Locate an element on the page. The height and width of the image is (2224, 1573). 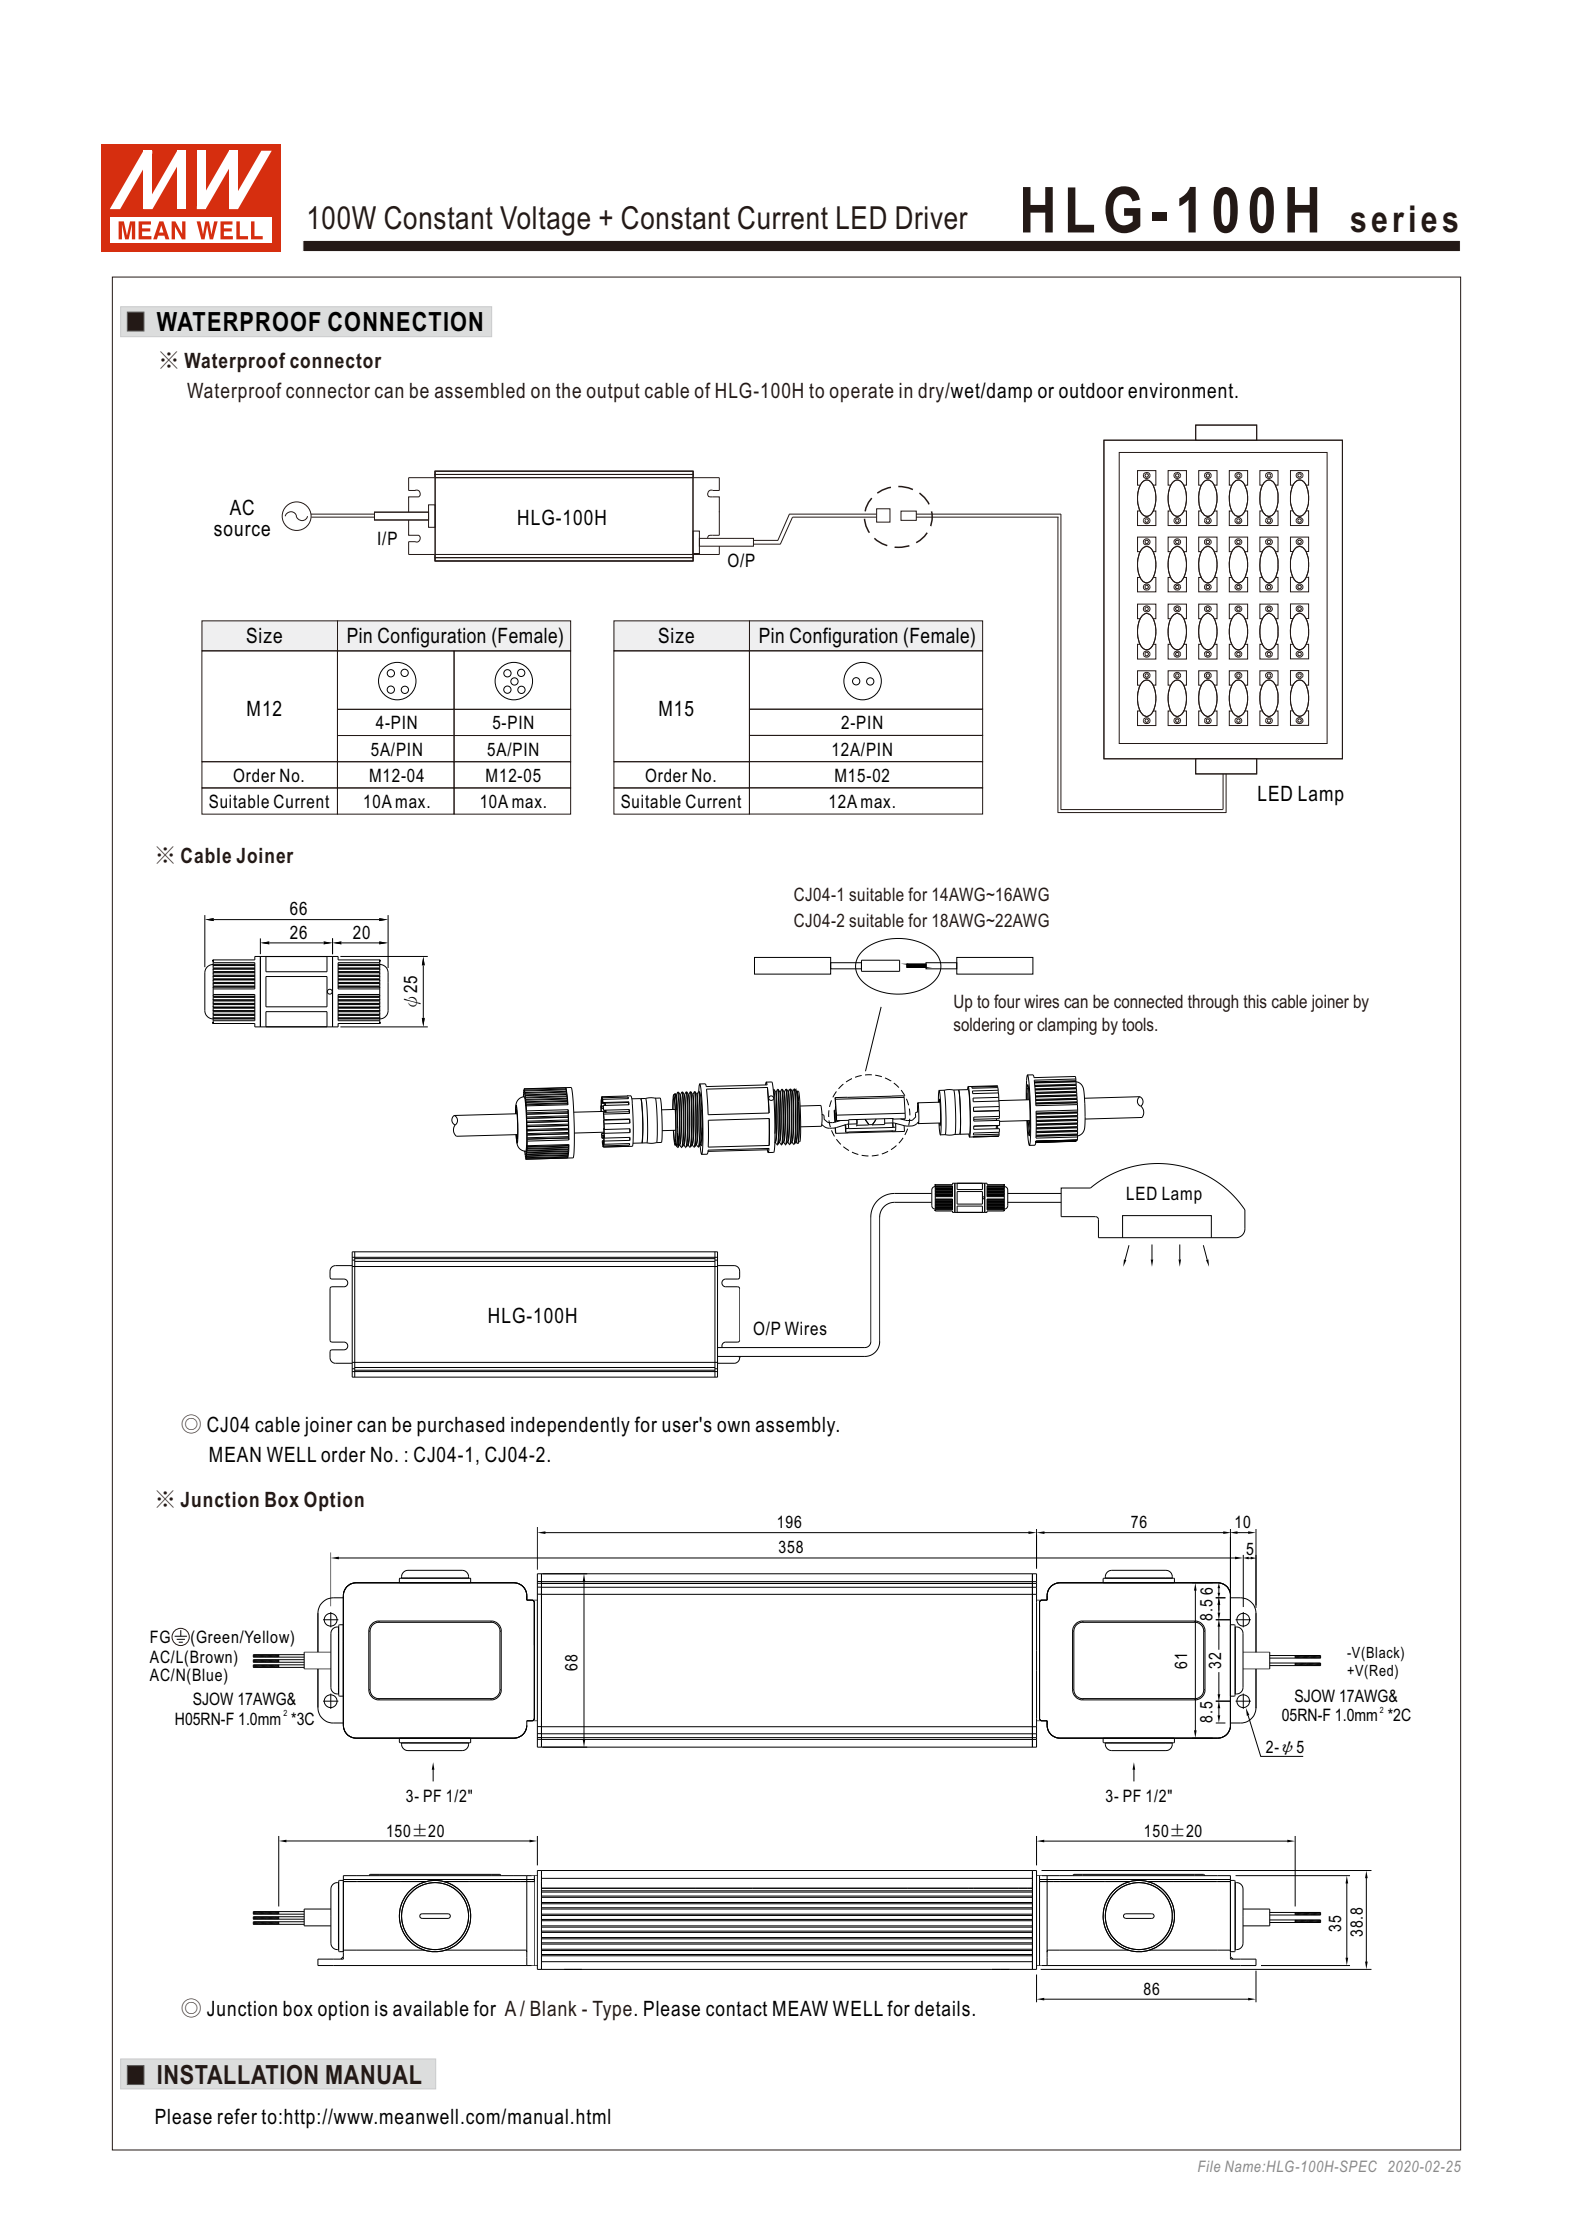
purchased is located at coordinates (460, 1427).
